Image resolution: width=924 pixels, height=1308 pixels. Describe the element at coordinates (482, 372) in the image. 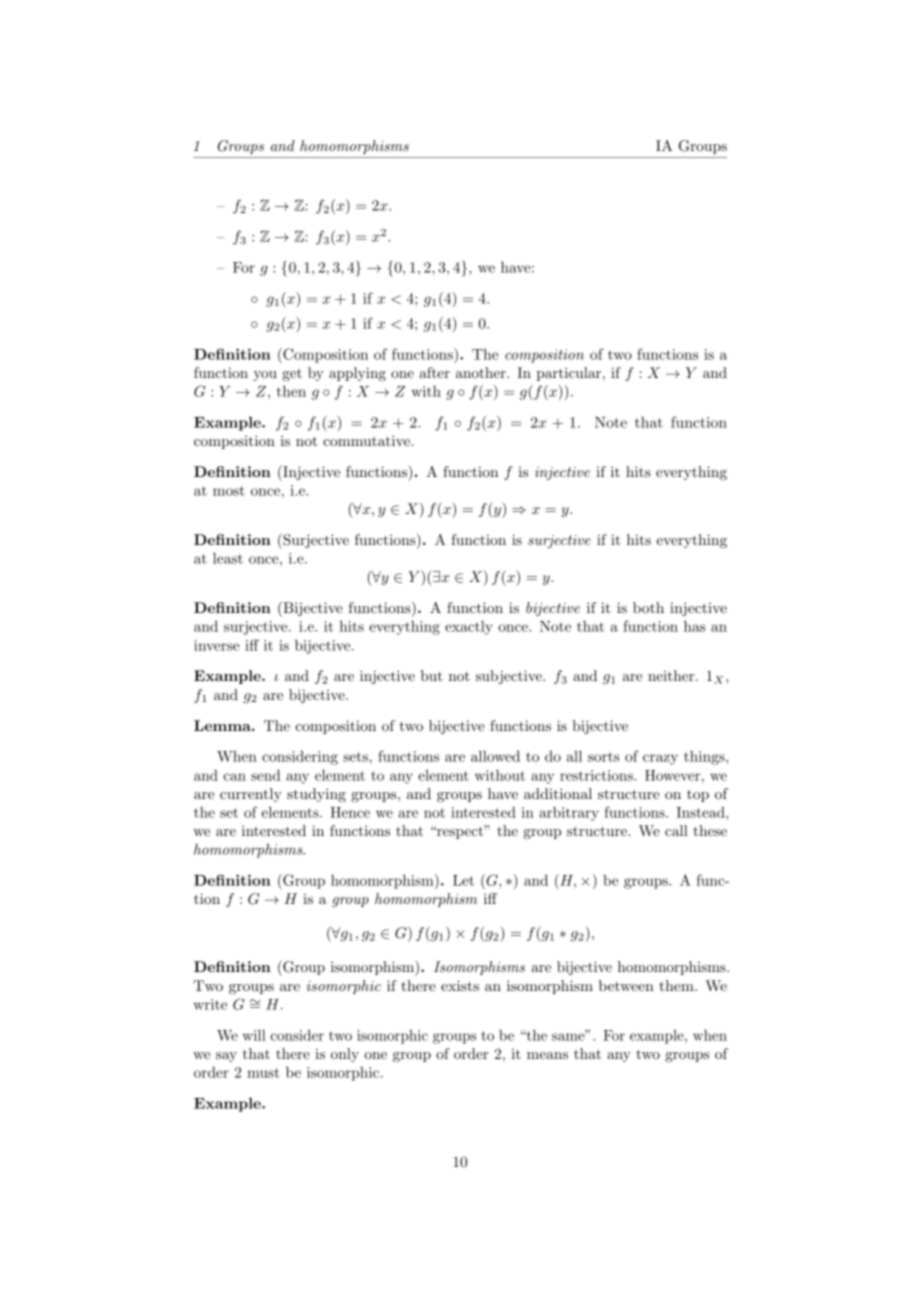

I see `another` at that location.
